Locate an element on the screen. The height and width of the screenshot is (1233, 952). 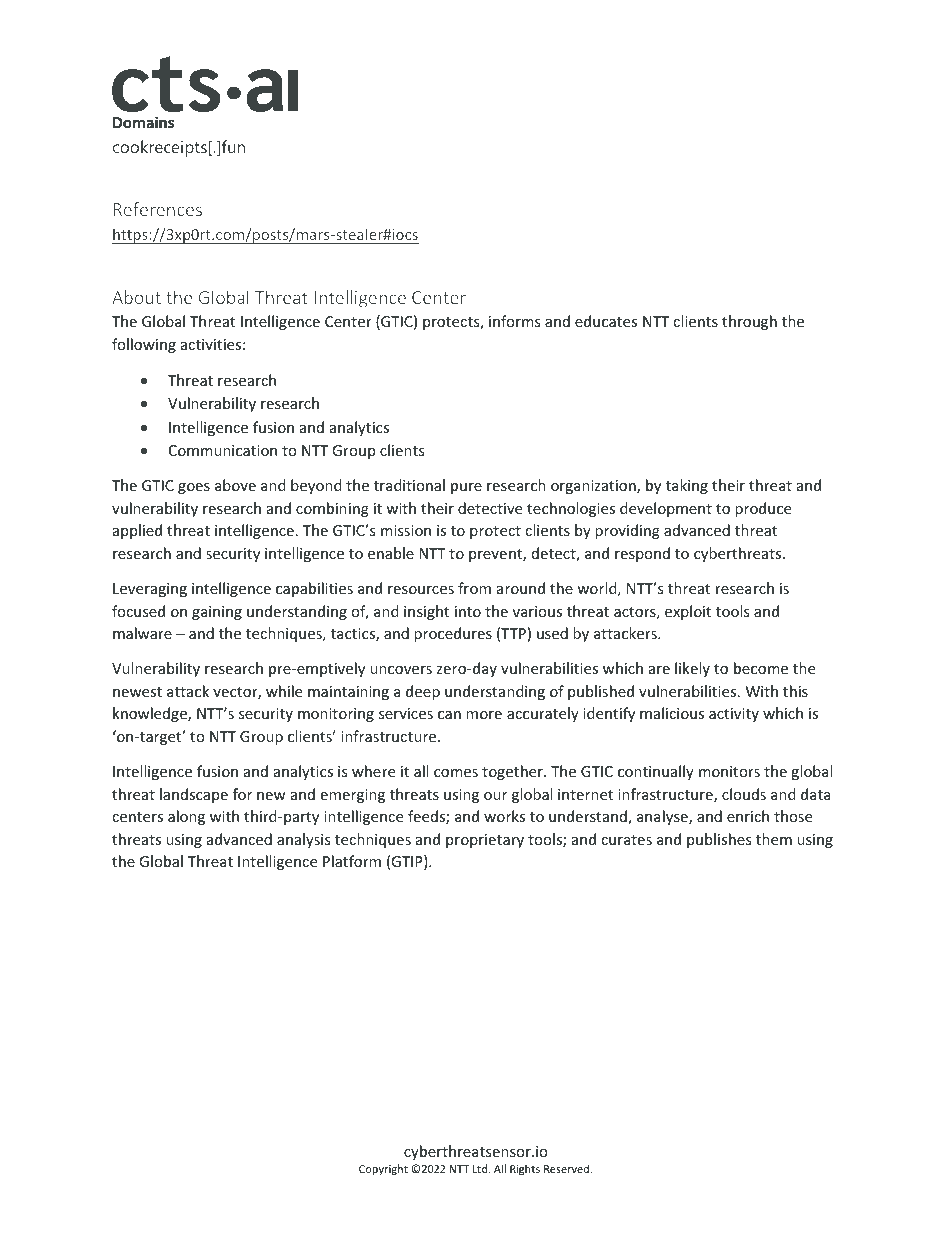
pure is located at coordinates (466, 488).
